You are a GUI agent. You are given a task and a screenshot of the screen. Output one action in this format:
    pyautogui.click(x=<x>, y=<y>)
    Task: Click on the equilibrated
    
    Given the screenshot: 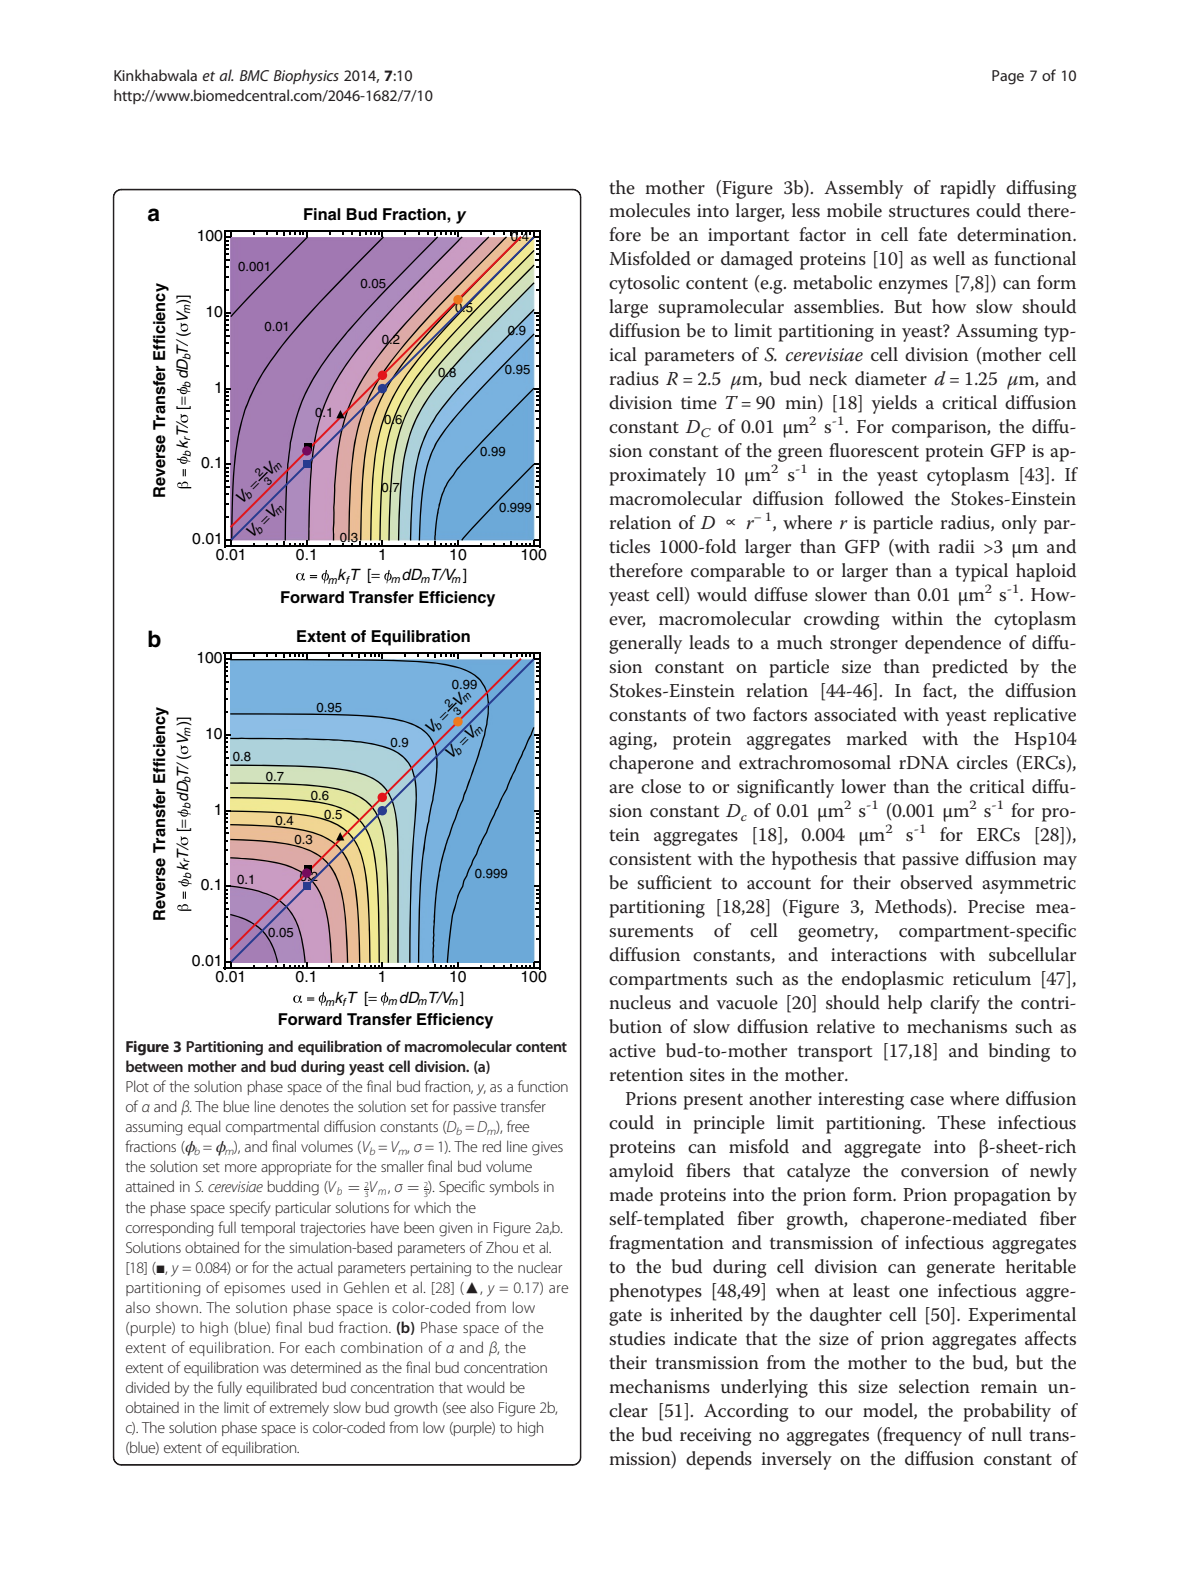 What is the action you would take?
    pyautogui.click(x=281, y=1388)
